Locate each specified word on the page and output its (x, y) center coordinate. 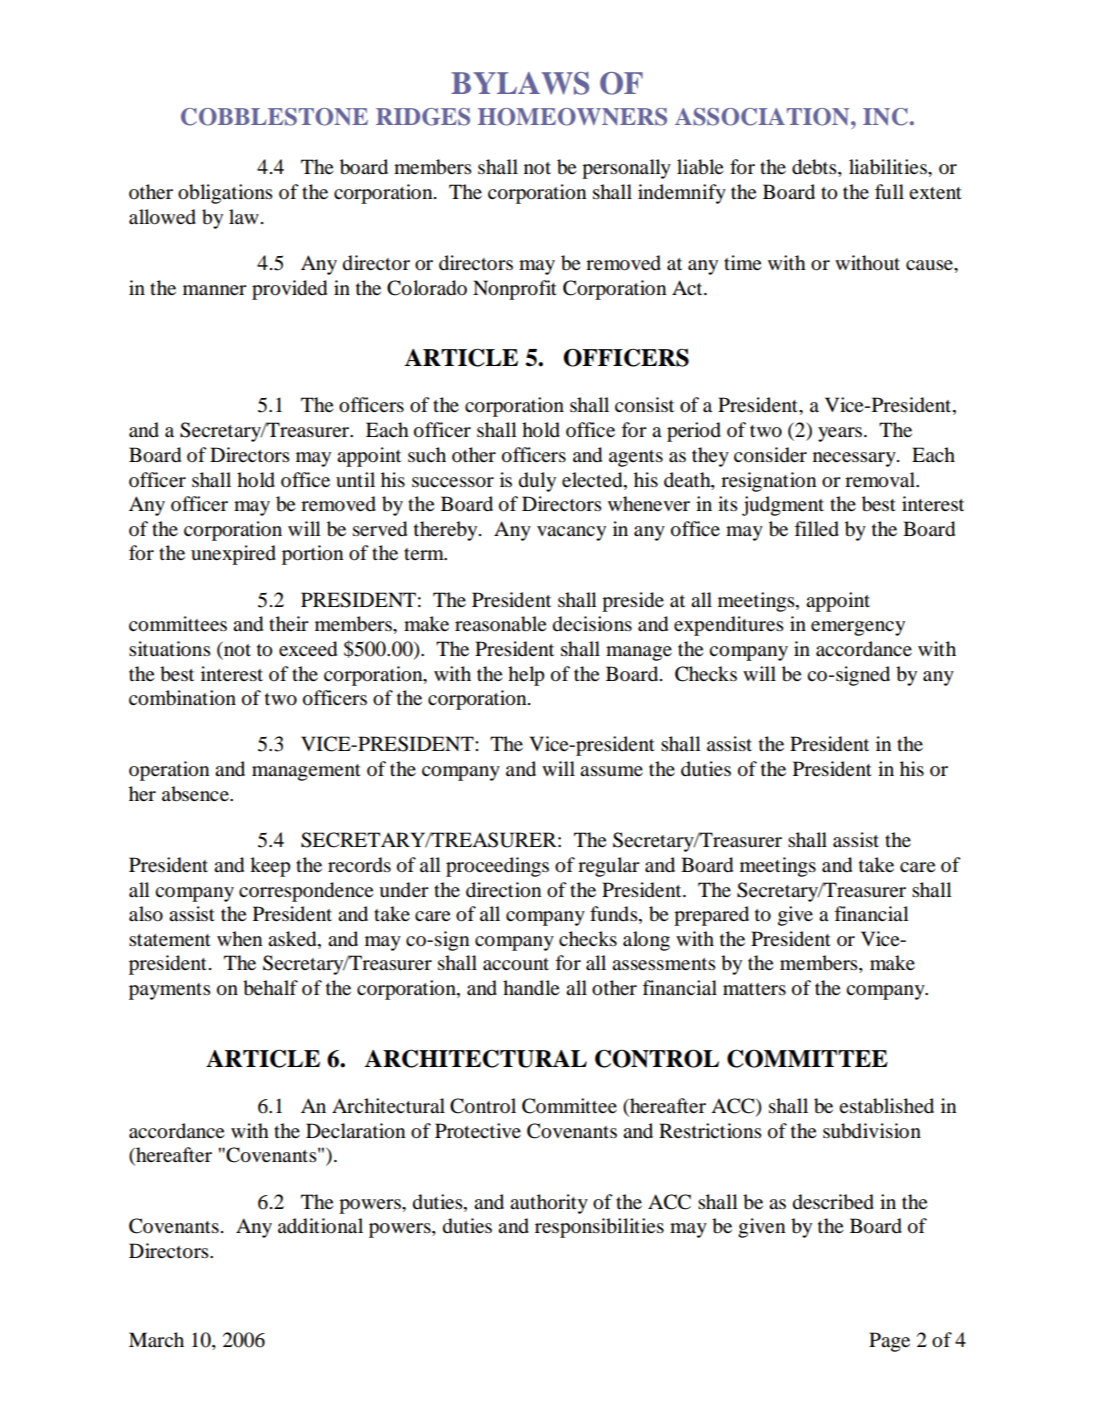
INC (885, 117)
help (526, 676)
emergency (858, 628)
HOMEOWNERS (572, 117)
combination (182, 698)
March (156, 1339)
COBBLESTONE (274, 117)
